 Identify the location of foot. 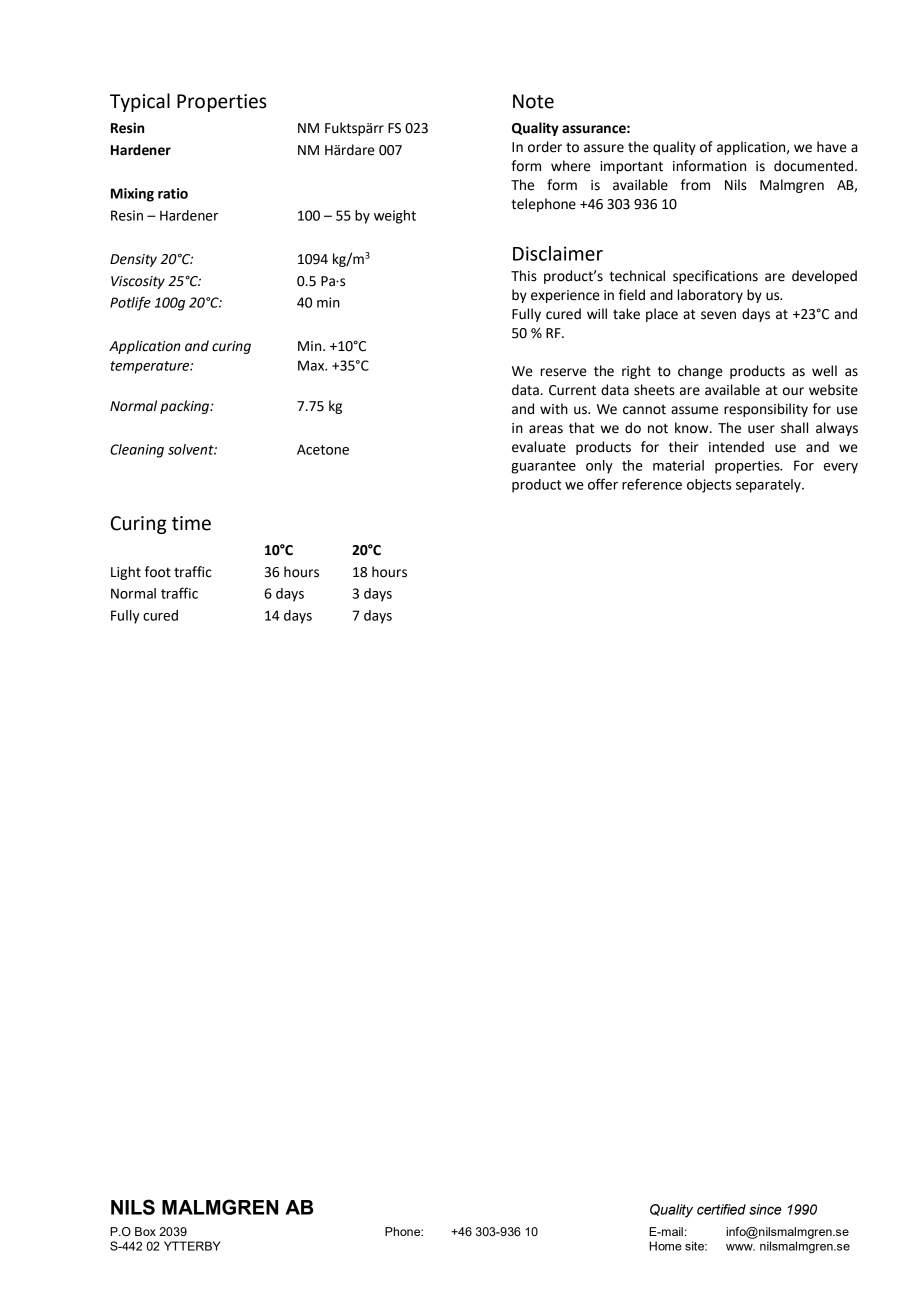
(158, 572).
